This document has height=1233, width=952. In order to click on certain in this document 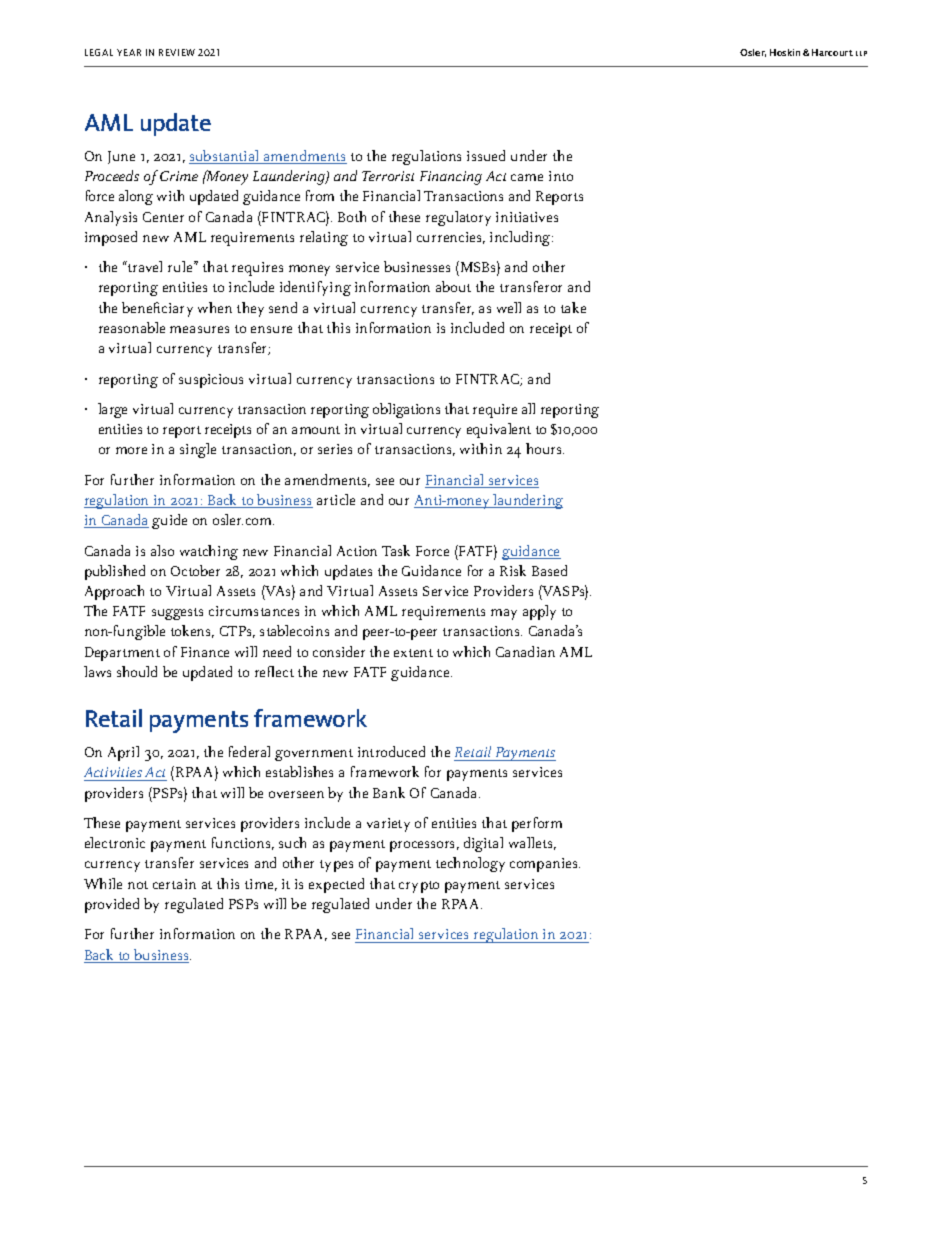, I will do `click(174, 884)`.
